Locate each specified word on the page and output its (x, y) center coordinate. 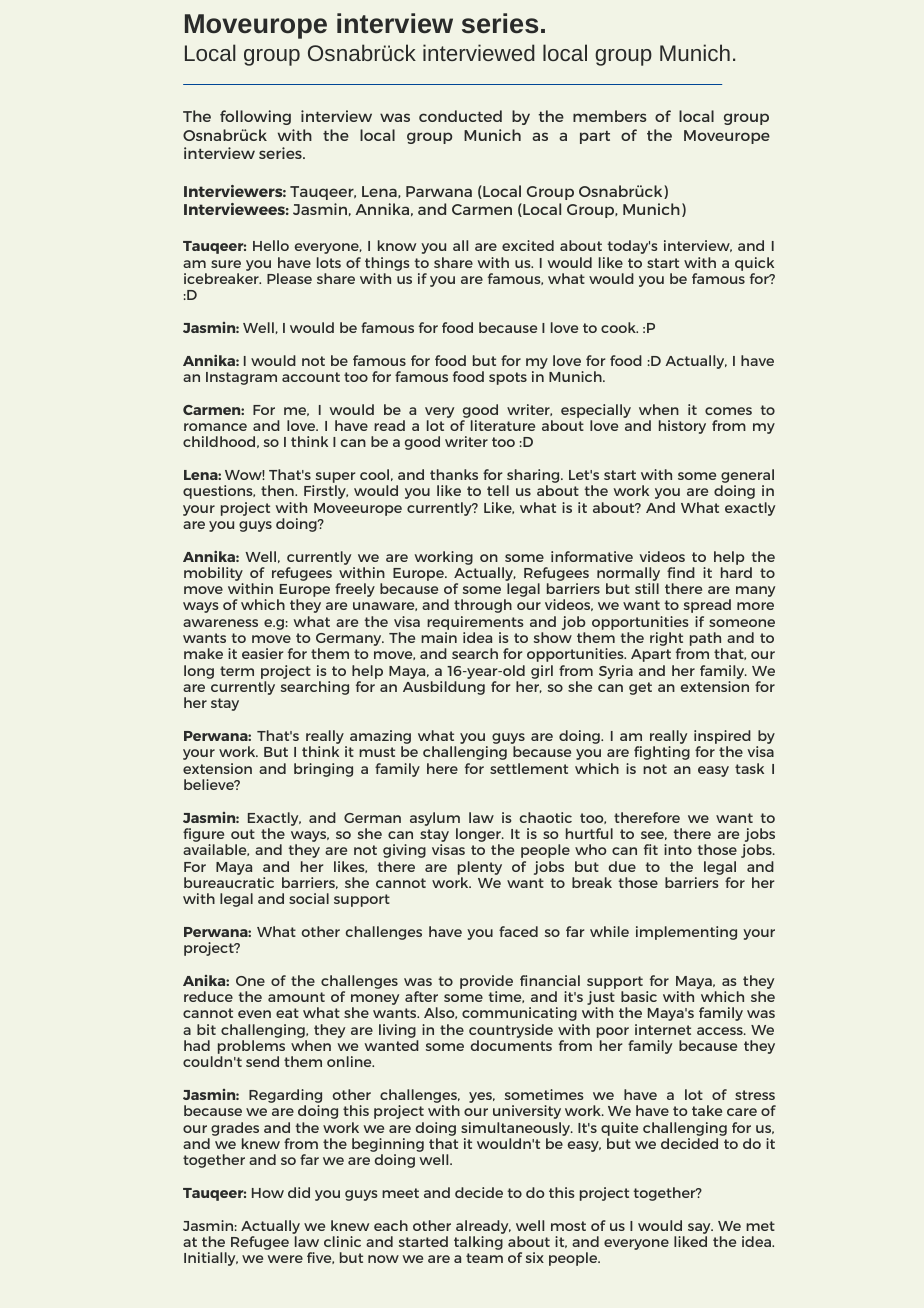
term (237, 671)
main (439, 637)
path (706, 640)
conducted (460, 116)
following (255, 117)
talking (478, 1243)
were (285, 1259)
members (610, 116)
